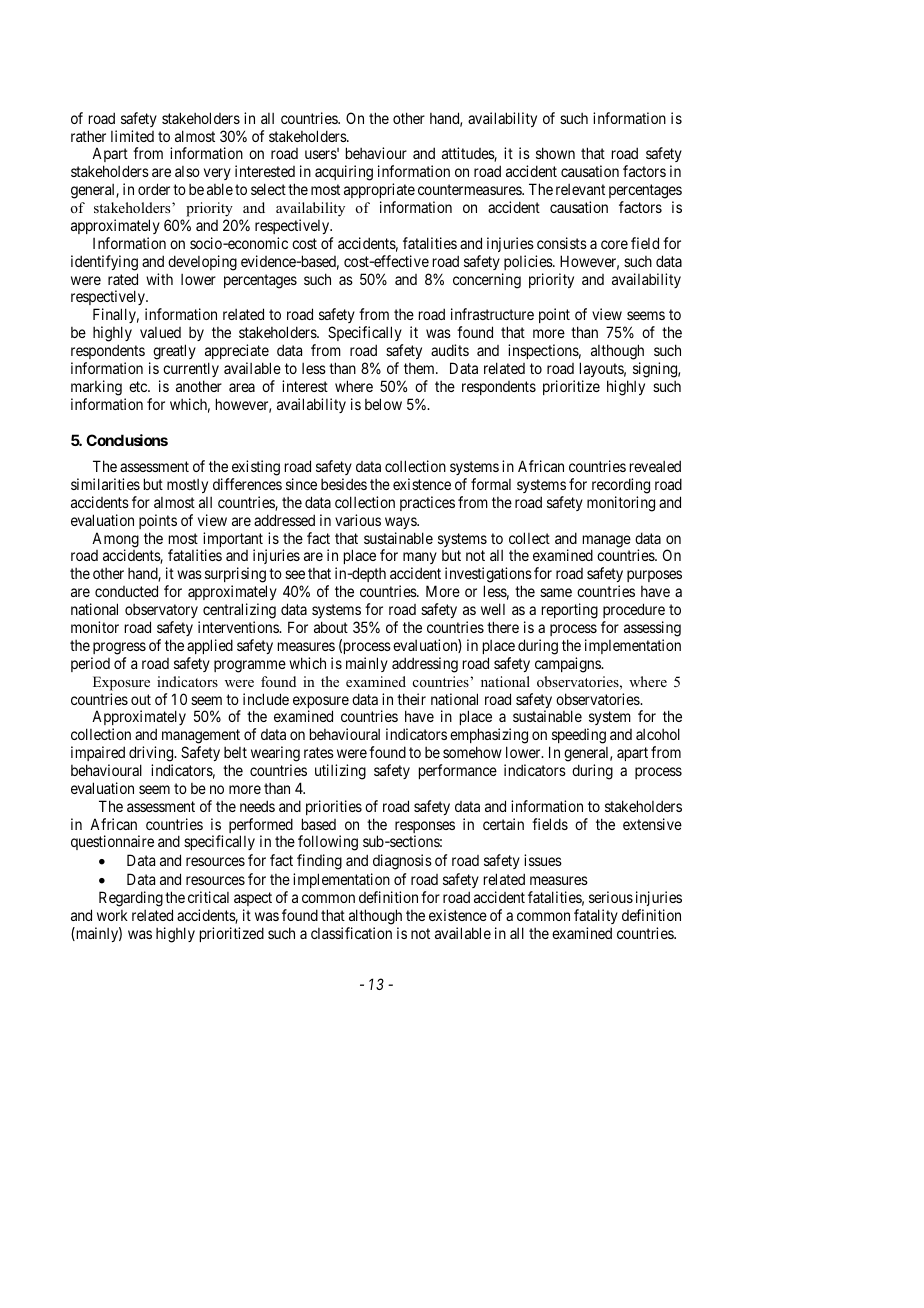 The height and width of the screenshot is (1308, 924). What do you see at coordinates (174, 352) in the screenshot?
I see `greatly` at bounding box center [174, 352].
